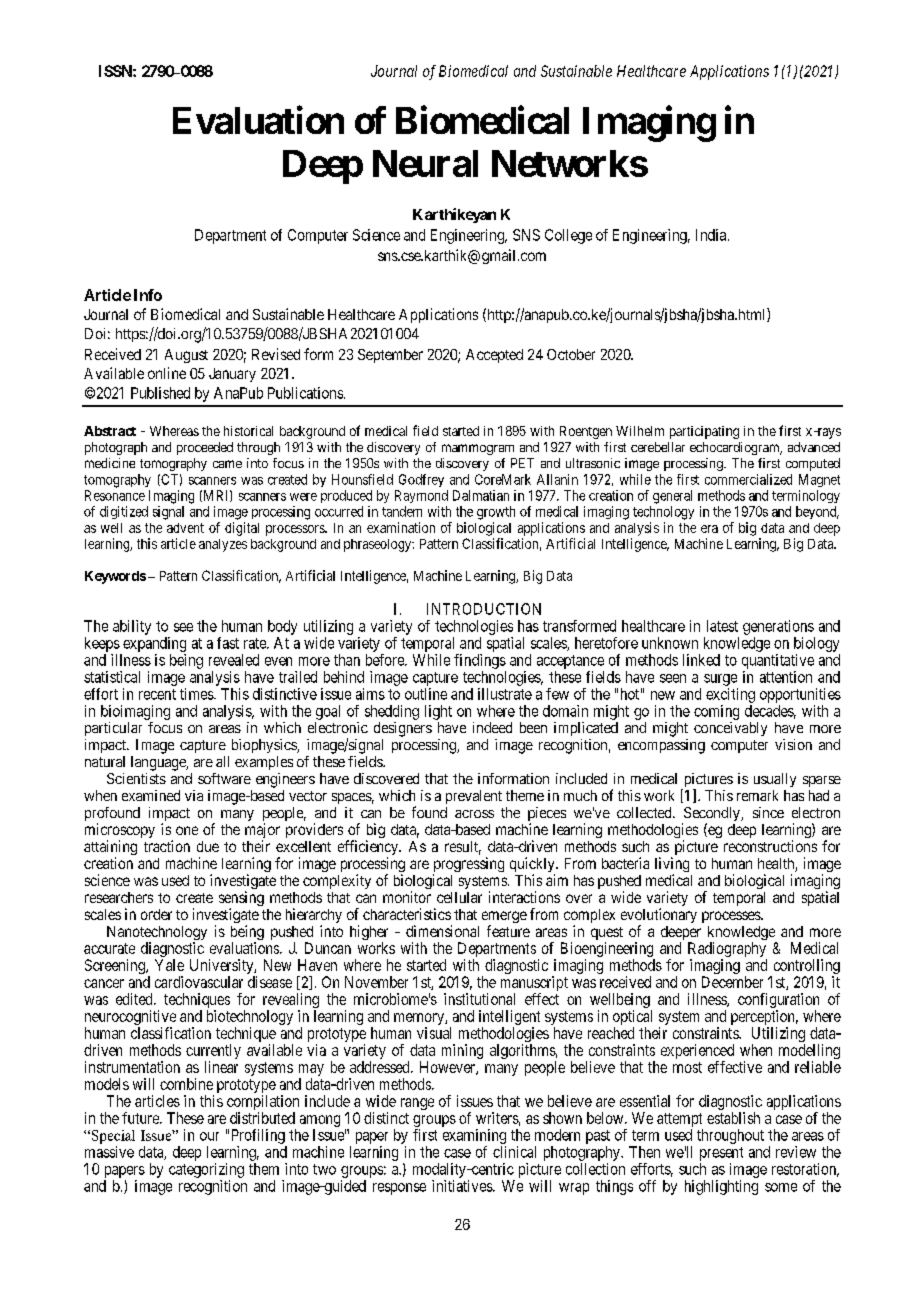  I want to click on dimensional, so click(442, 931).
